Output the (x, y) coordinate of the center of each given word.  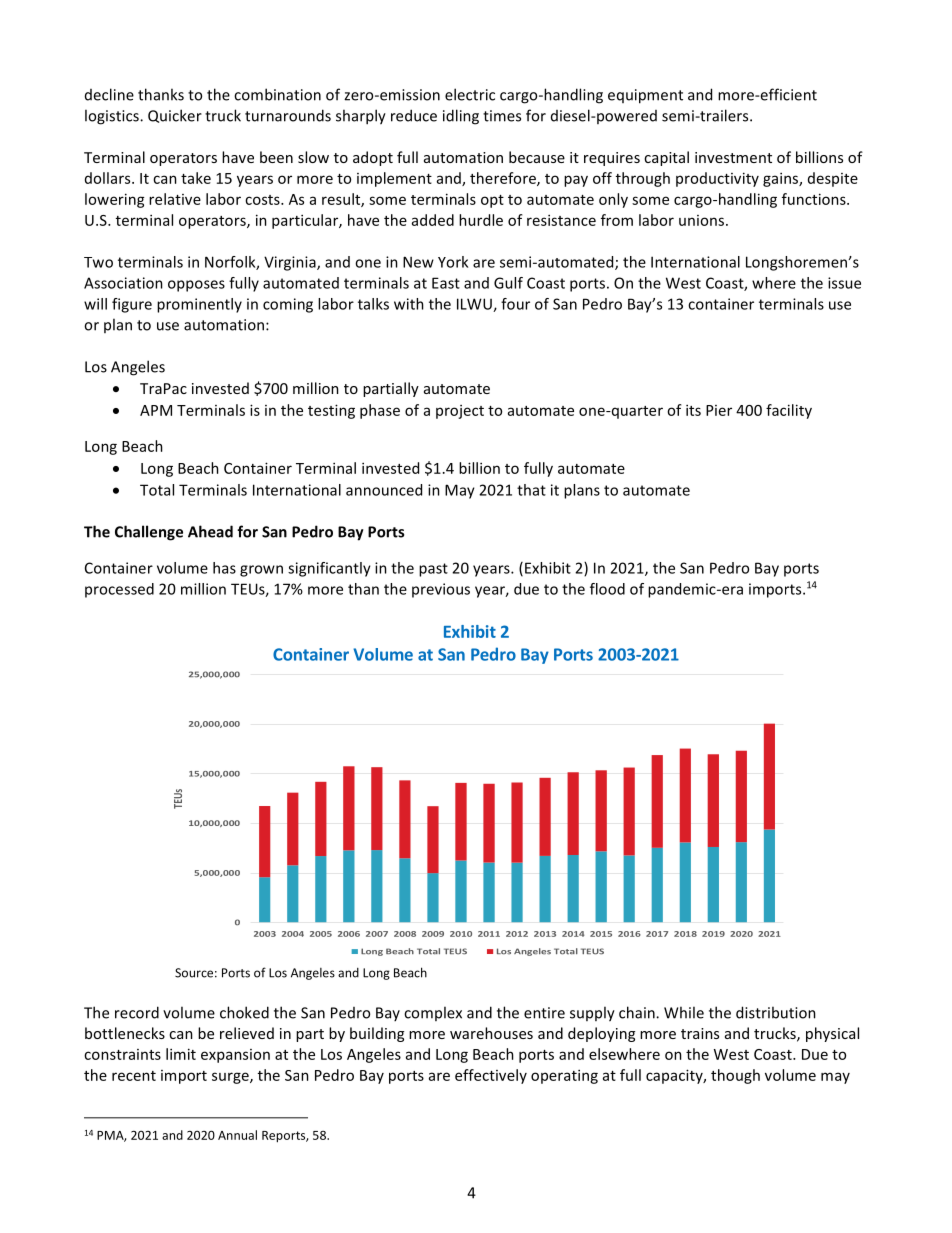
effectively (491, 1076)
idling (461, 117)
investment (733, 157)
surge (231, 1078)
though (735, 1076)
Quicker (175, 116)
